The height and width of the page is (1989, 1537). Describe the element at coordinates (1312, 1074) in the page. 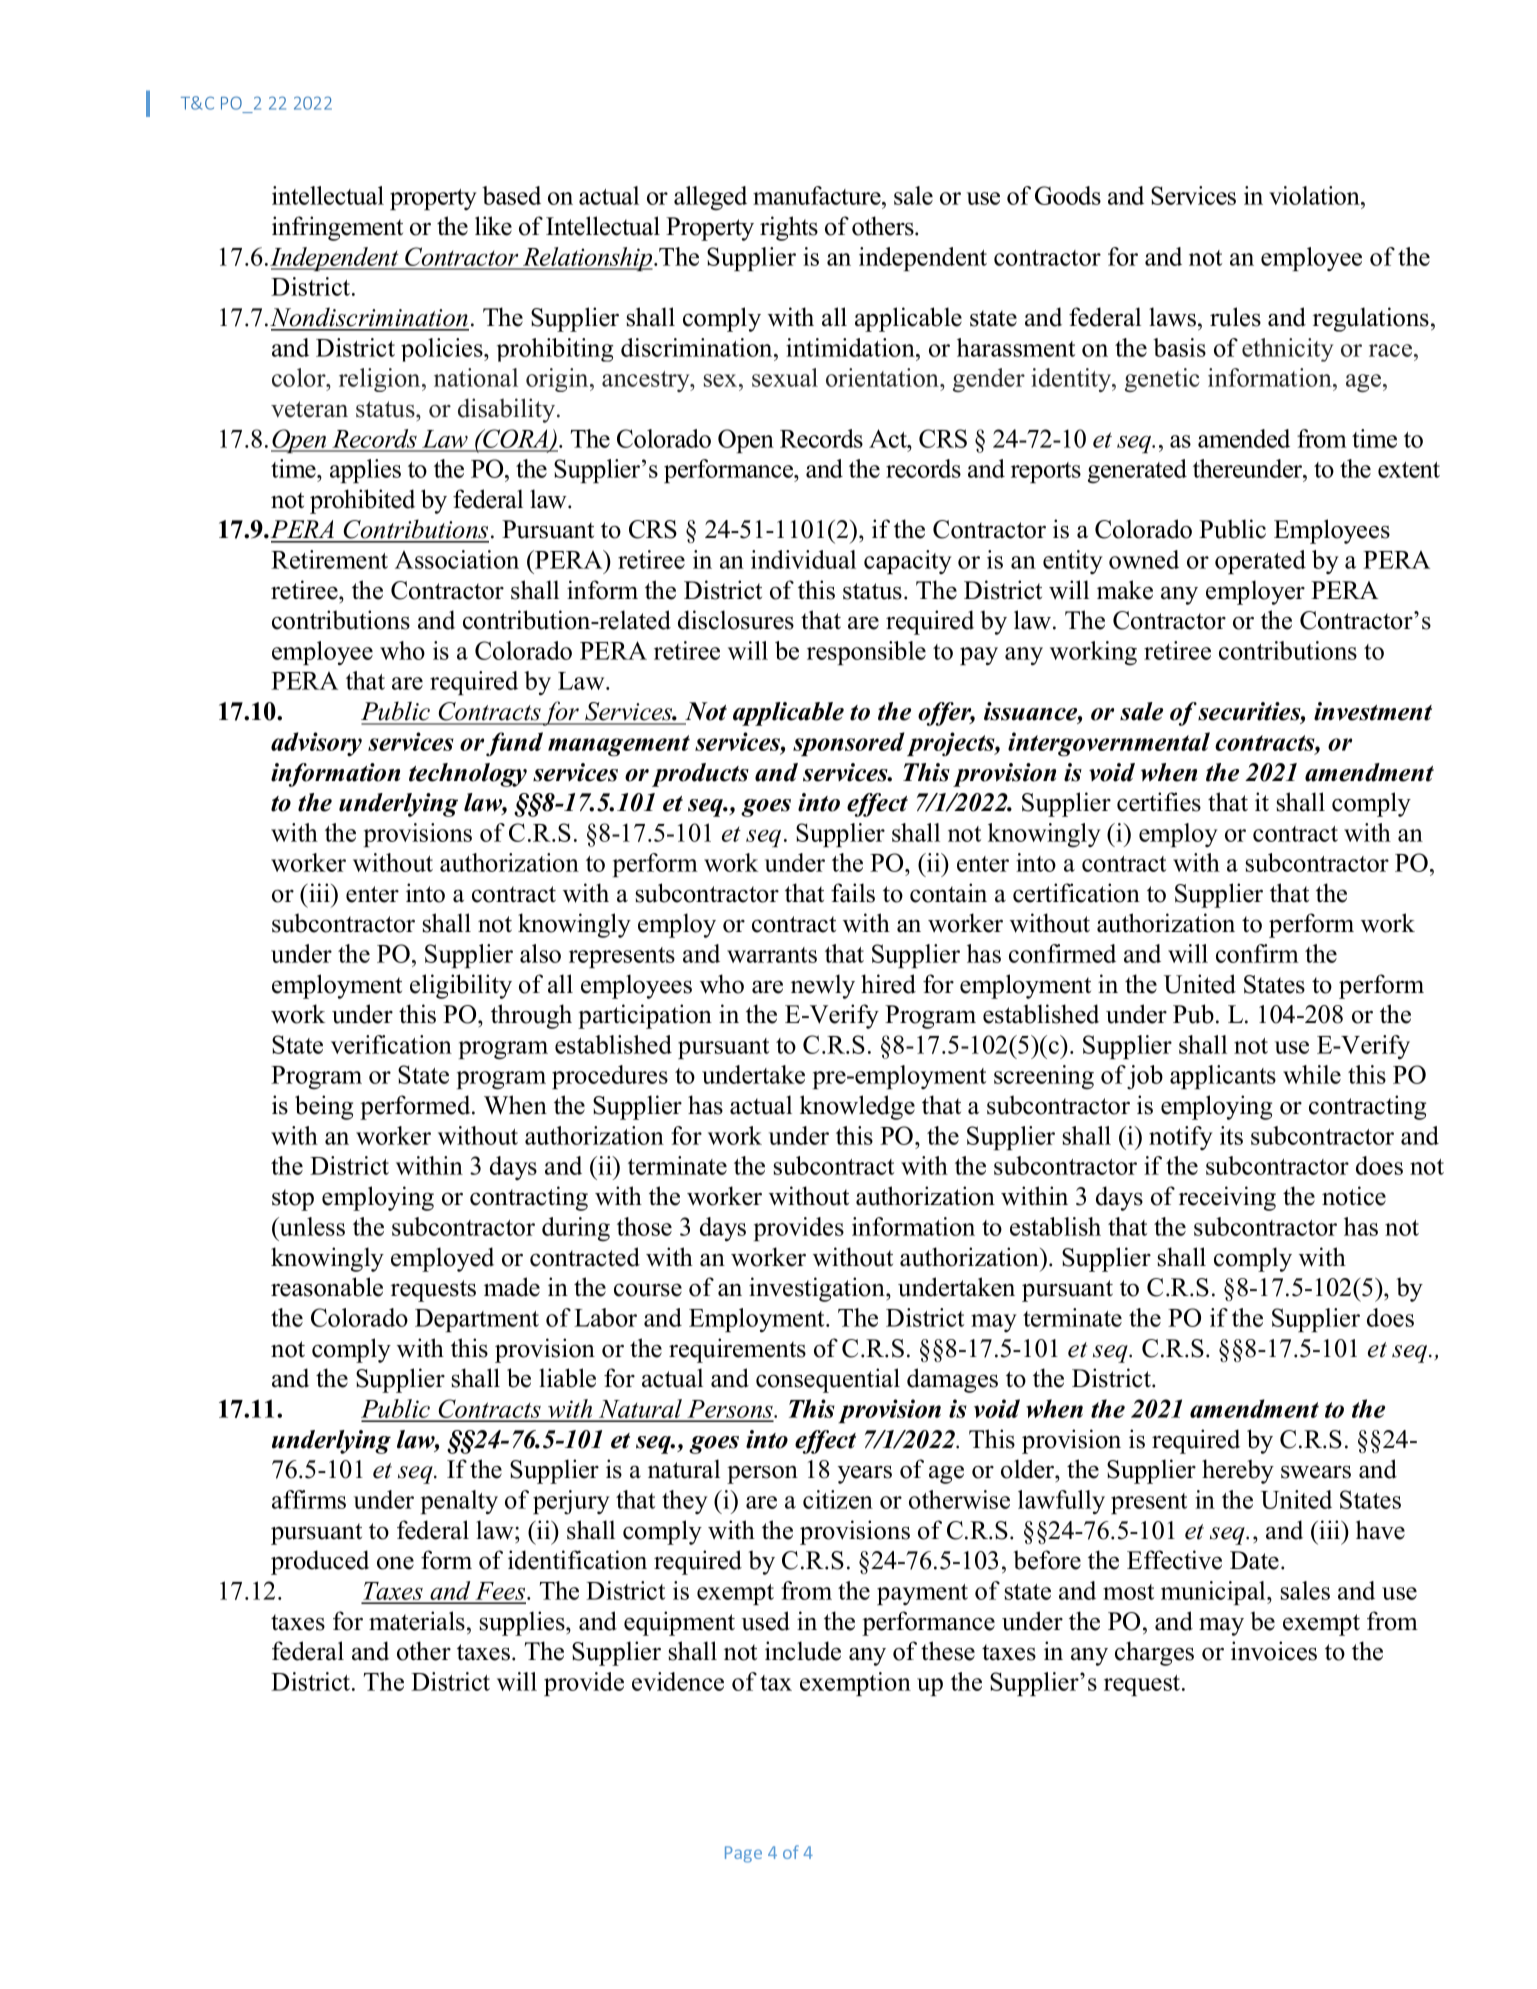

I see `while` at that location.
